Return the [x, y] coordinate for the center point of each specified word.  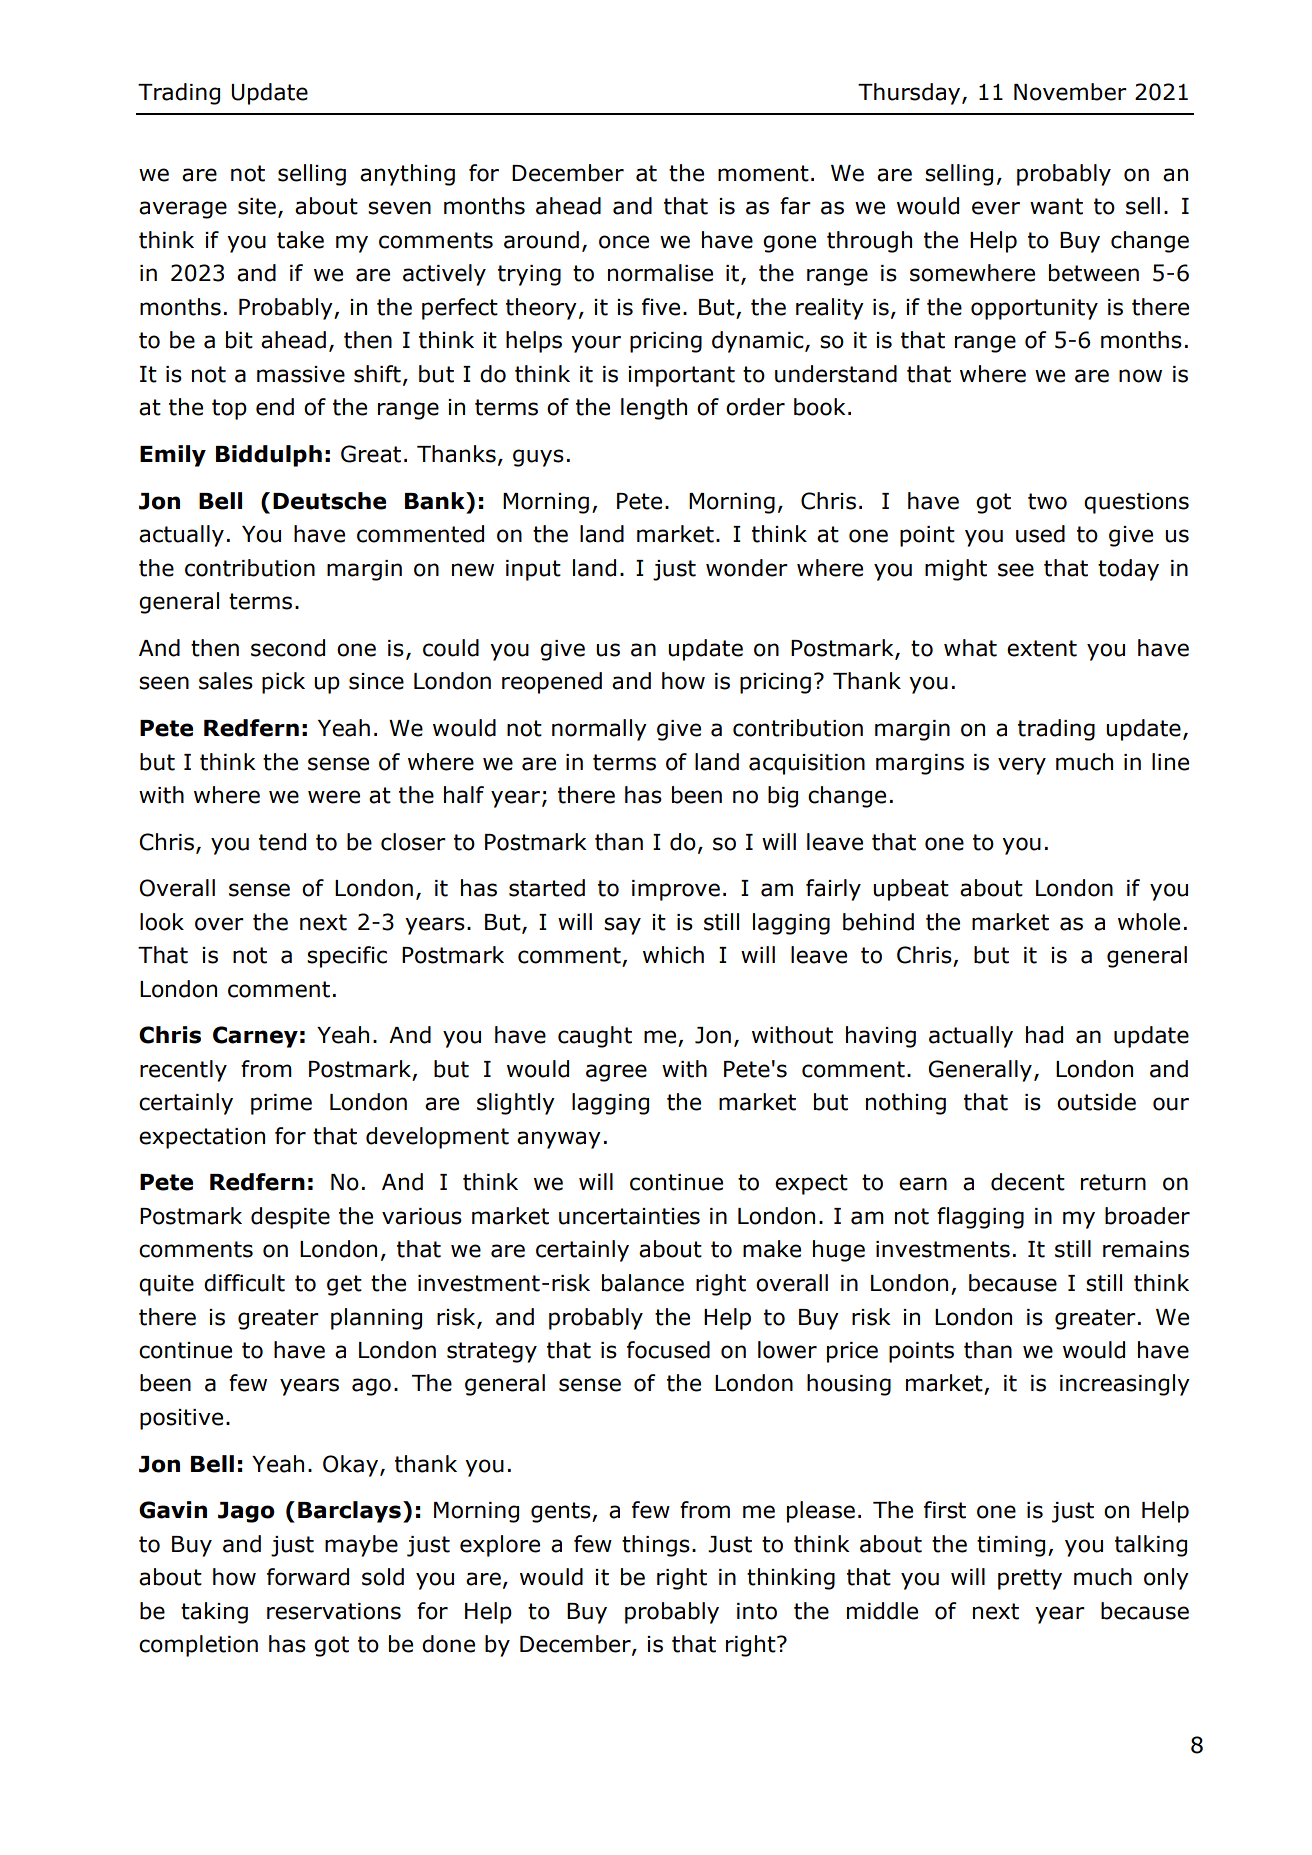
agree [616, 1073]
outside [1096, 1102]
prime [281, 1104]
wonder [747, 568]
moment [763, 173]
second [288, 648]
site [257, 206]
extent [1042, 648]
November [1070, 92]
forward [308, 1577]
